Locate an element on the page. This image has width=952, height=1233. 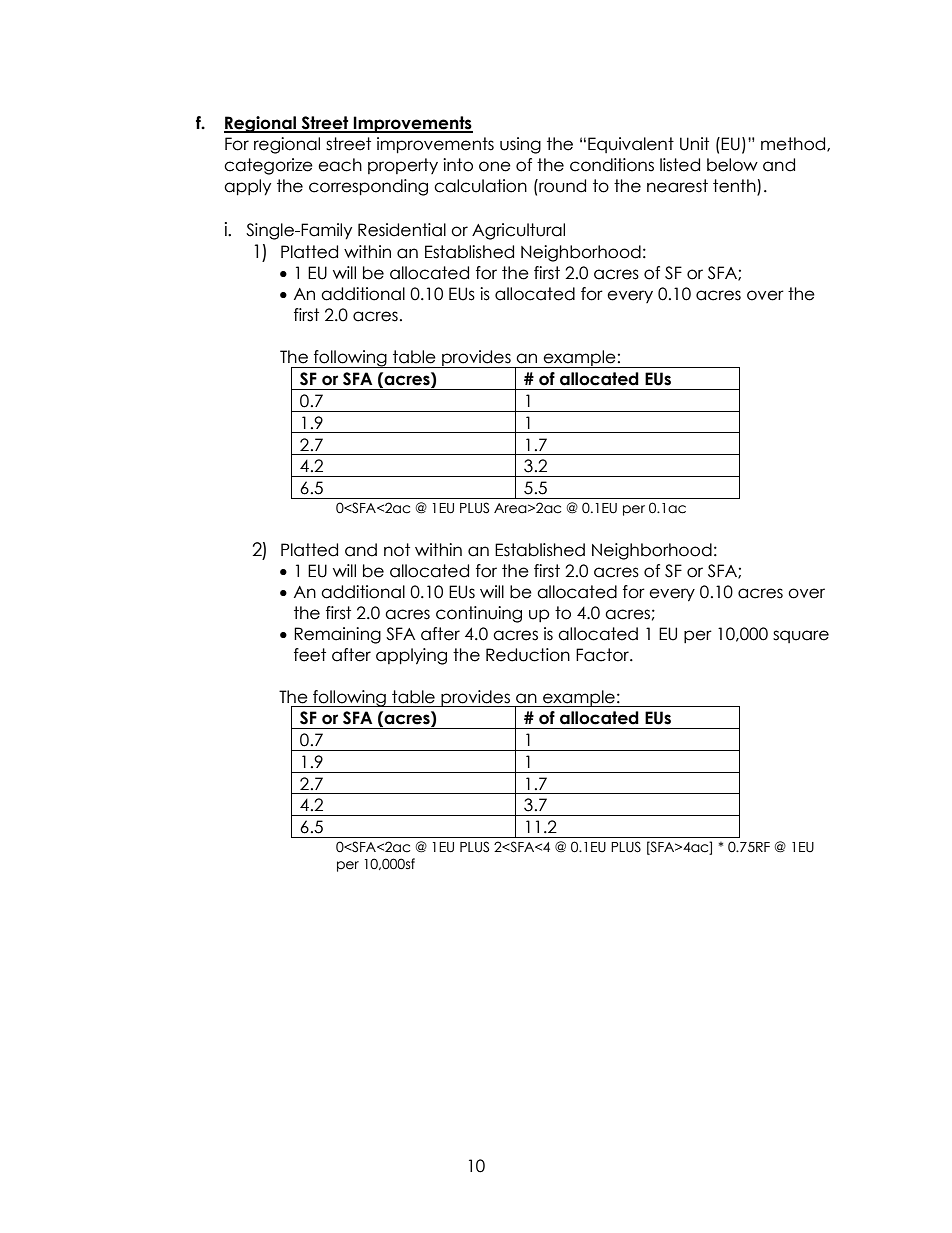
square is located at coordinates (801, 636).
